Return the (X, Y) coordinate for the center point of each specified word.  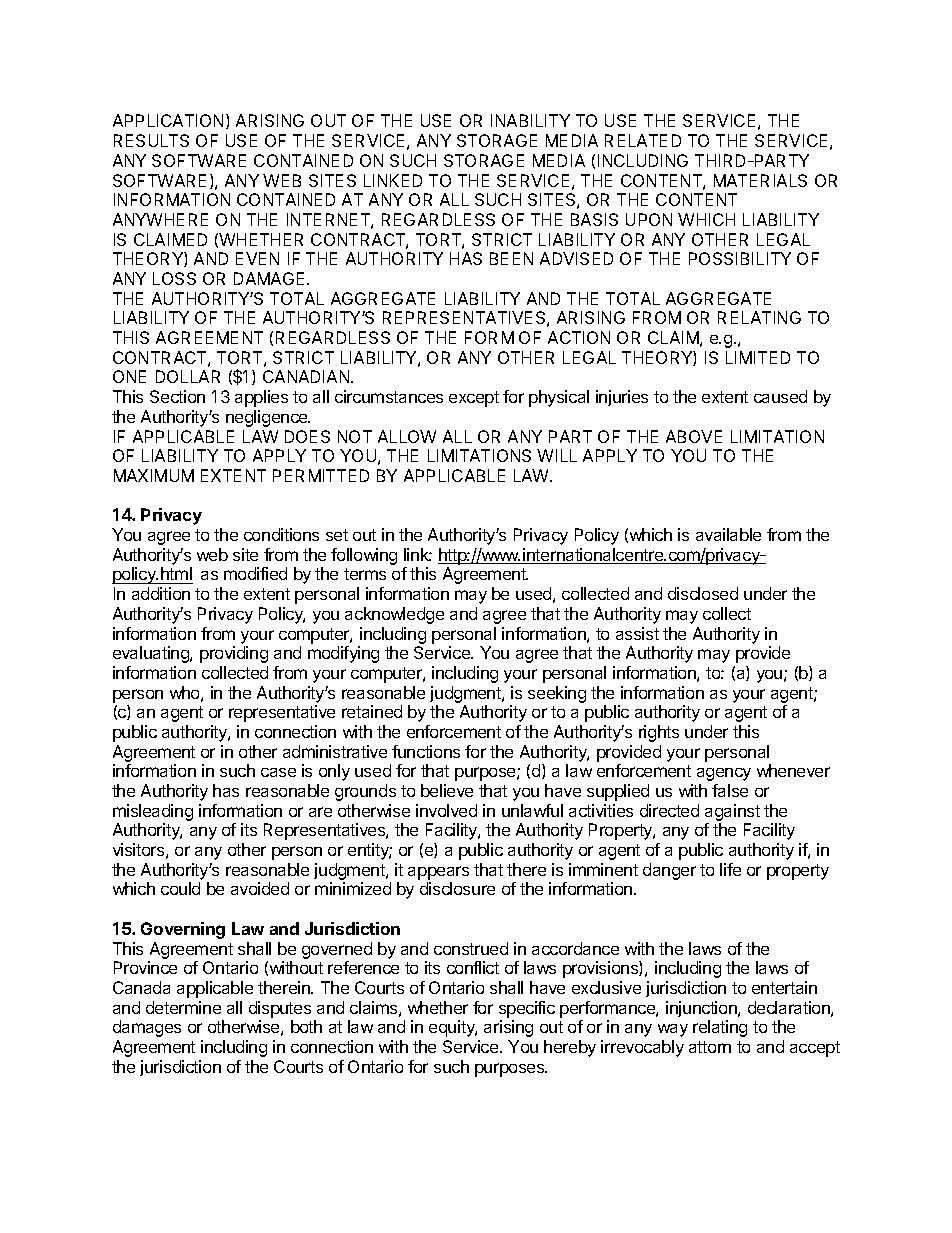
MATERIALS (760, 180)
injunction (702, 1009)
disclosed (703, 593)
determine (183, 1007)
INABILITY (530, 120)
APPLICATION (170, 121)
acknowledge (394, 615)
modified (255, 573)
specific (527, 1009)
